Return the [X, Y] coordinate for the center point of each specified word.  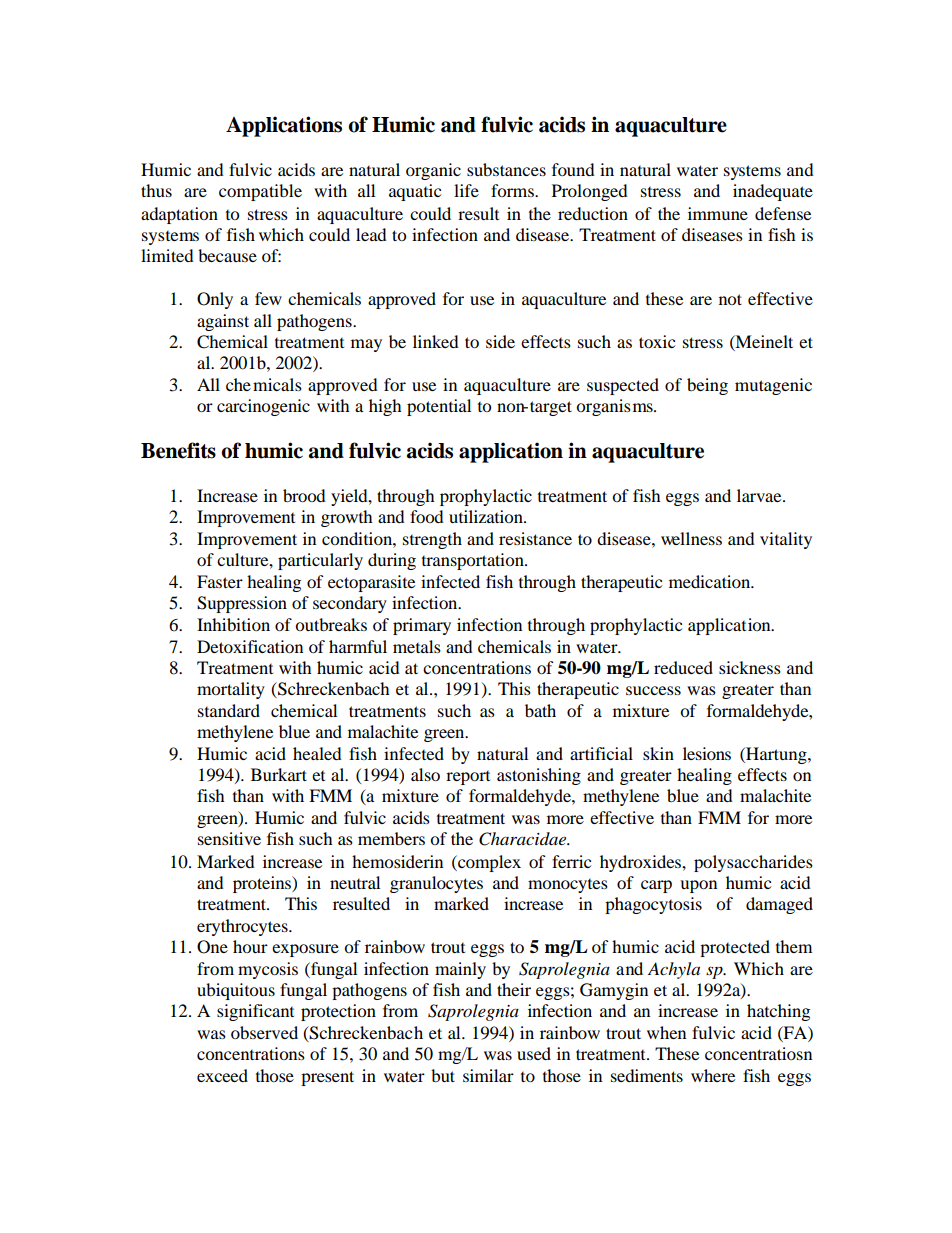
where [713, 1075]
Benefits [178, 450]
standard [229, 710]
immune [718, 213]
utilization [487, 516]
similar [488, 1075]
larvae [760, 495]
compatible [260, 192]
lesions [707, 753]
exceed [222, 1075]
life [466, 190]
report [468, 778]
